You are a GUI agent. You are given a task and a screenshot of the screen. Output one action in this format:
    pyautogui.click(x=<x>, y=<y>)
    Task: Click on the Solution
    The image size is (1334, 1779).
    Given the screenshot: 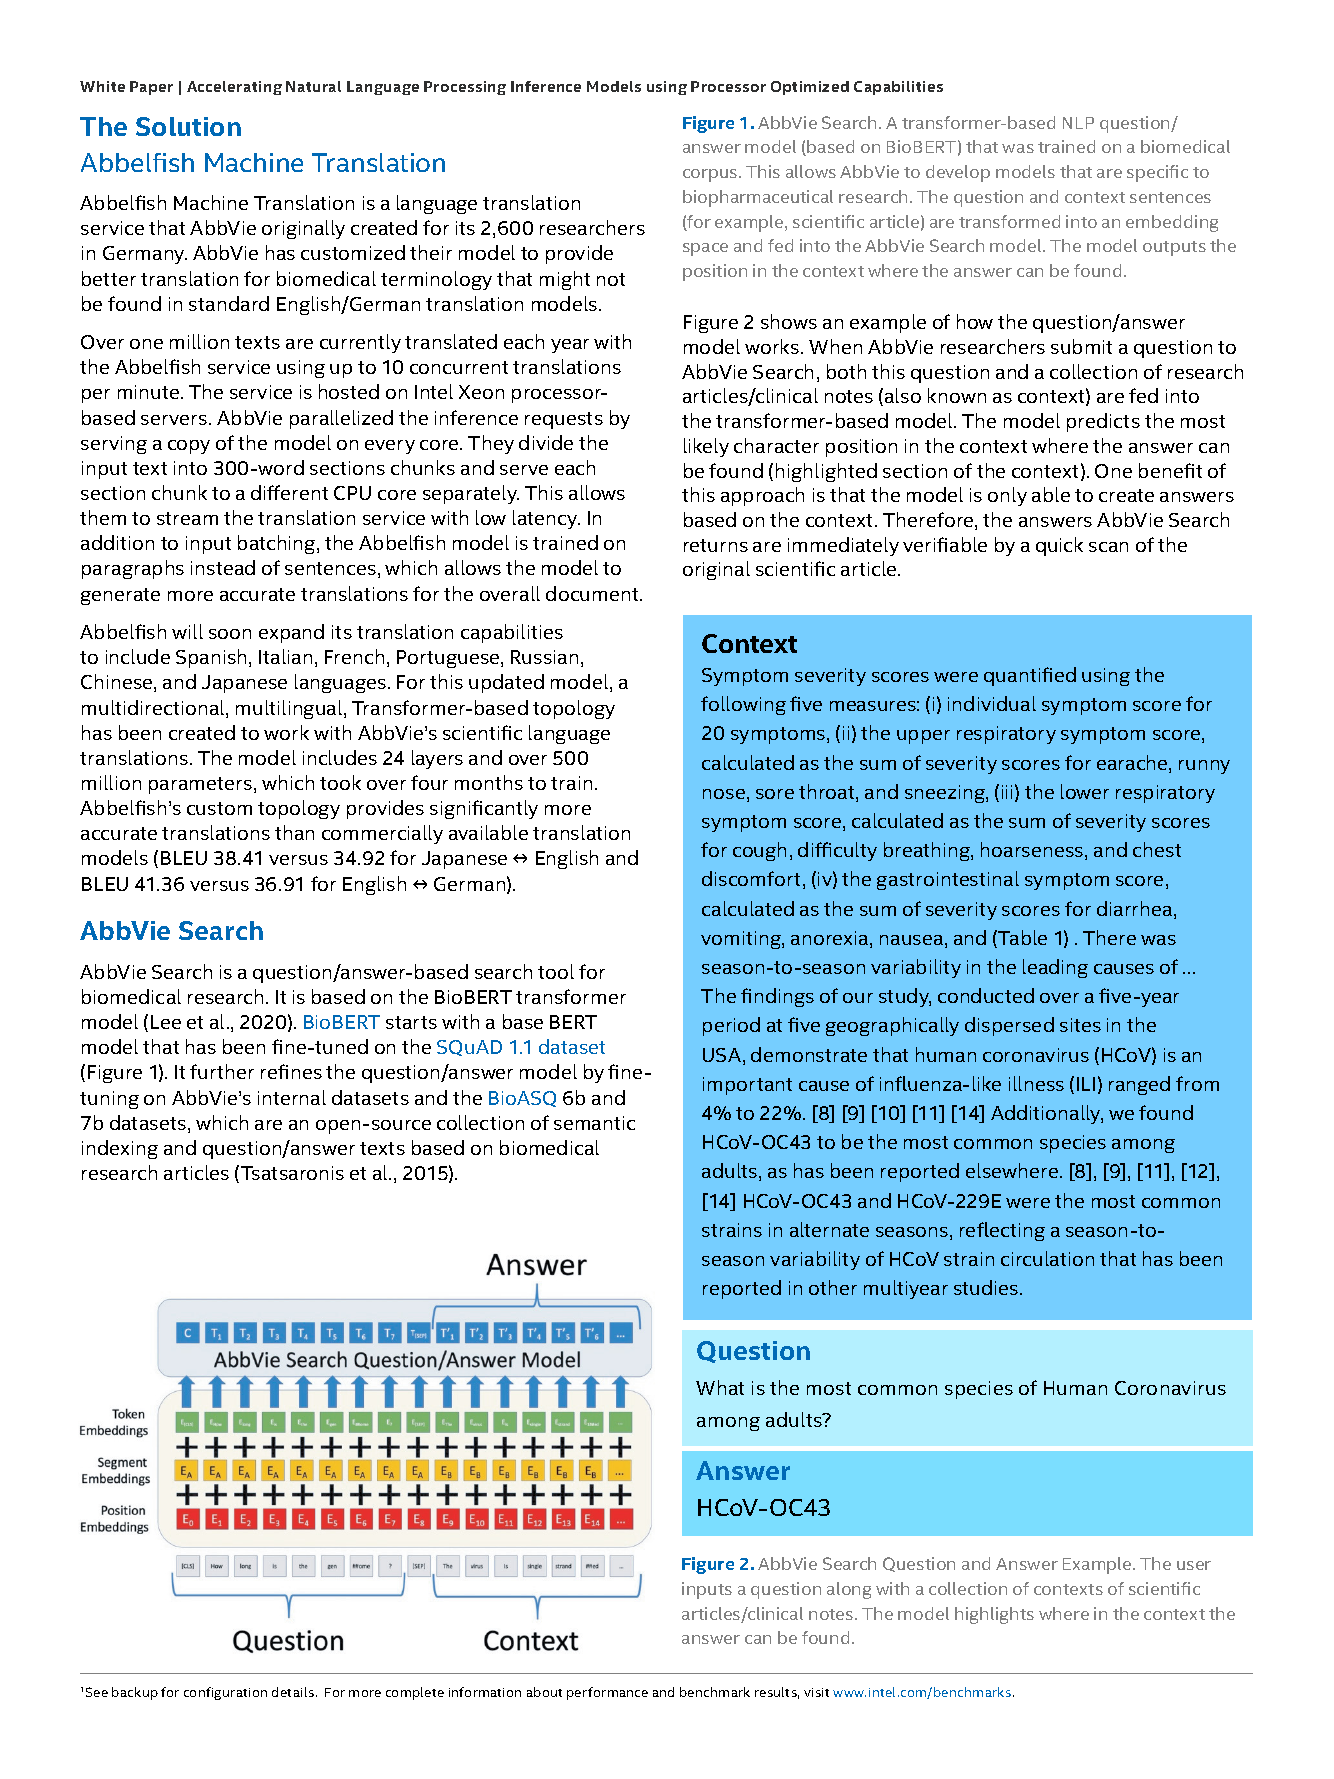 What is the action you would take?
    pyautogui.click(x=188, y=126)
